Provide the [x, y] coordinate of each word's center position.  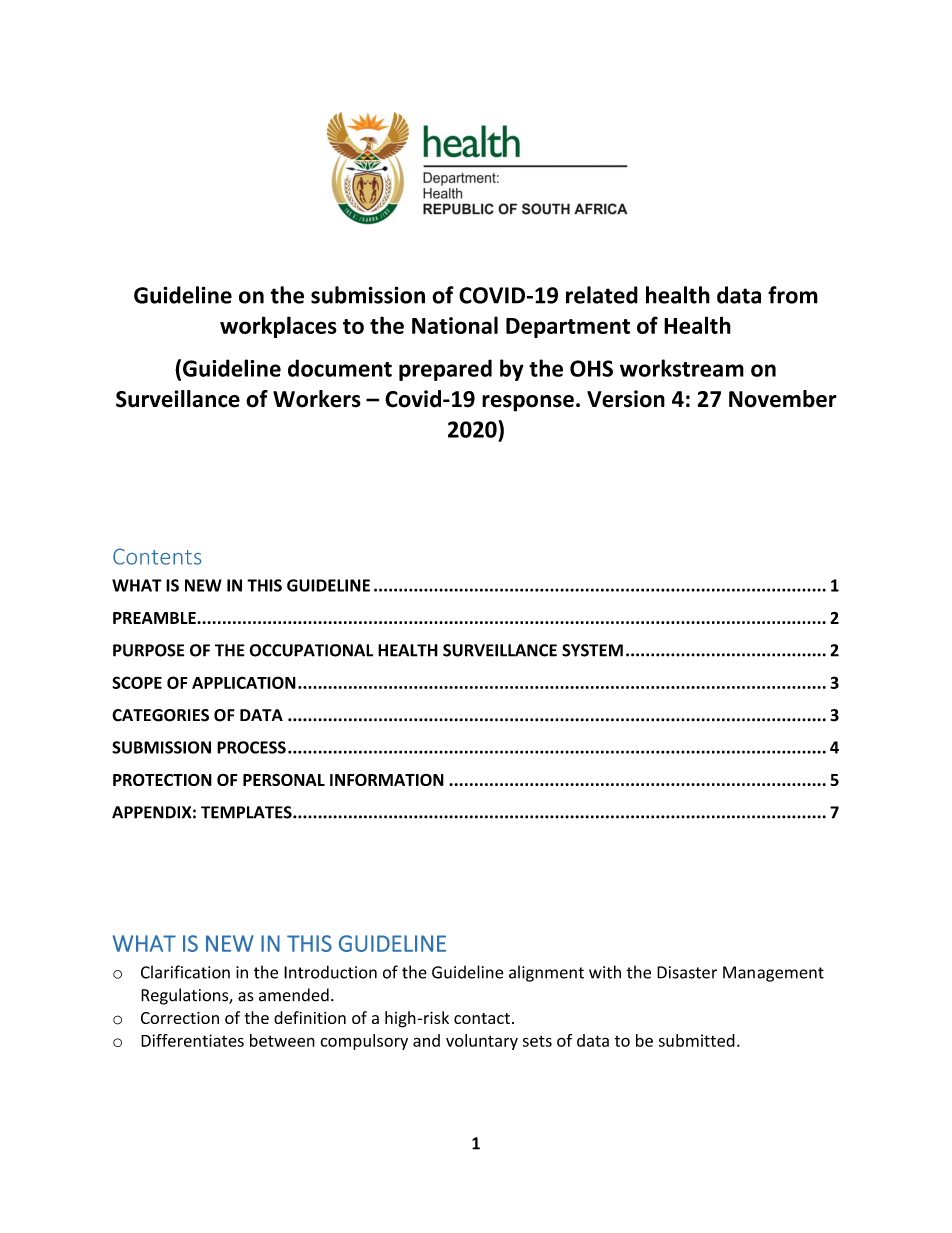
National [455, 325]
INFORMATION [387, 780]
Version [626, 399]
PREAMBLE [155, 618]
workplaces [278, 327]
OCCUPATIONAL [311, 650]
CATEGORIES [160, 715]
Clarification [185, 972]
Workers [317, 399]
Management [773, 974]
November [783, 399]
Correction [180, 1017]
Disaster [687, 972]
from [793, 295]
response [528, 403]
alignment [546, 973]
